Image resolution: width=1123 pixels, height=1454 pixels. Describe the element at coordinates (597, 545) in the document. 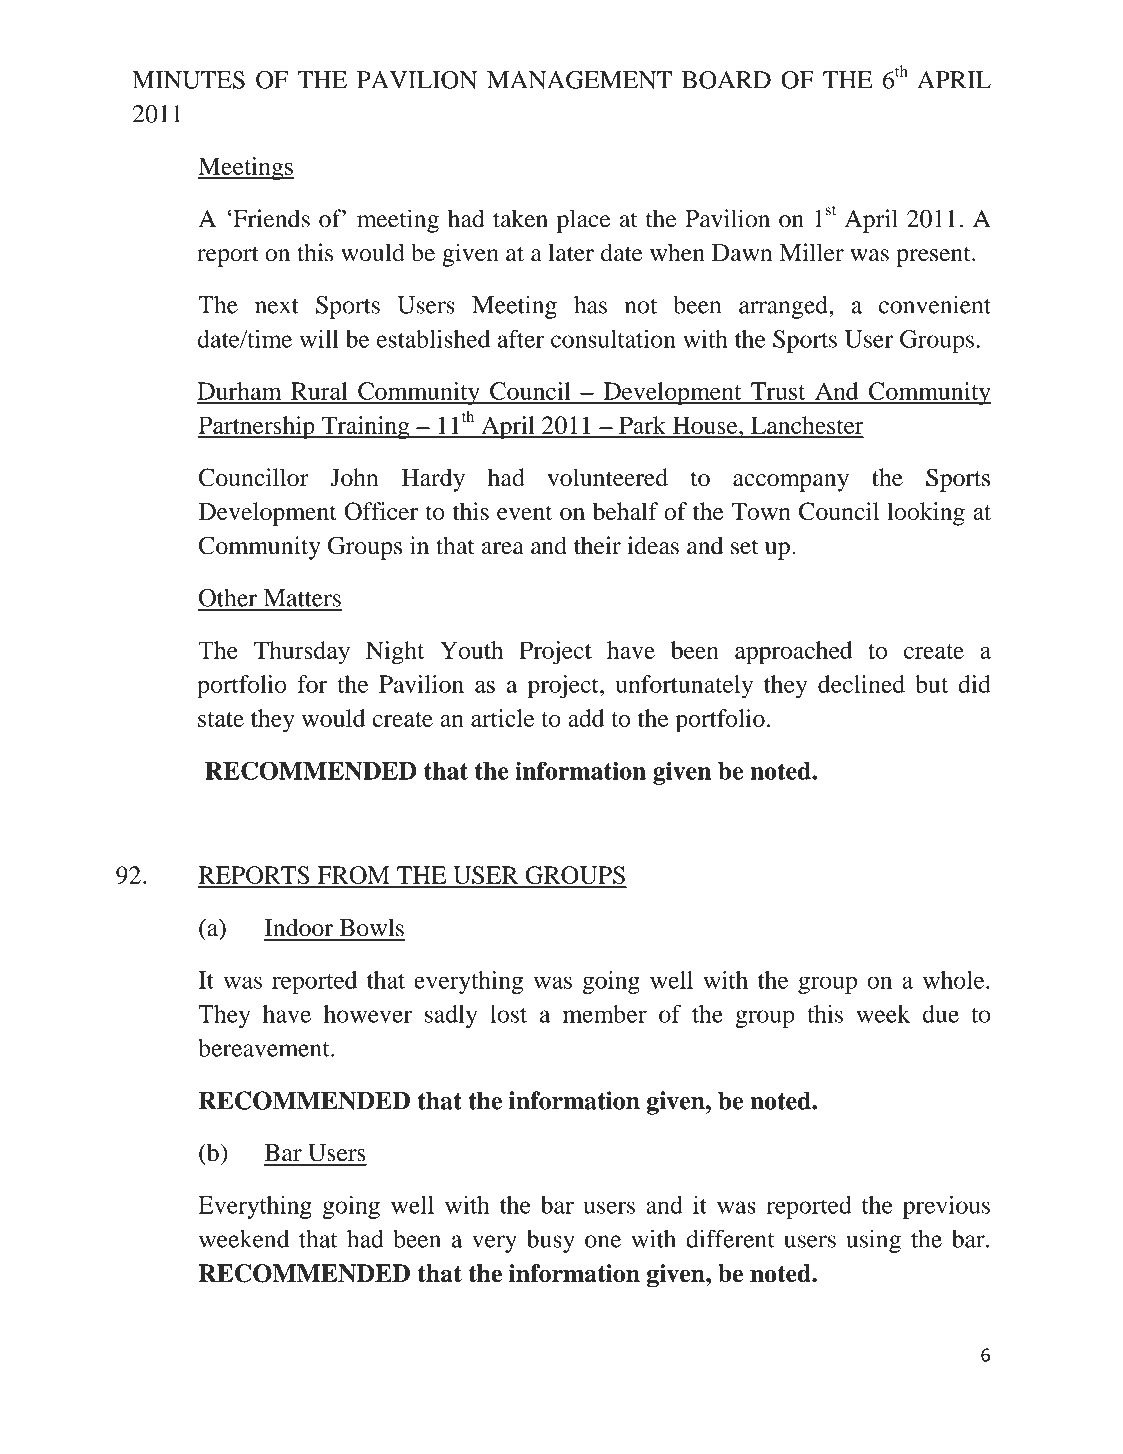

I see `their` at that location.
